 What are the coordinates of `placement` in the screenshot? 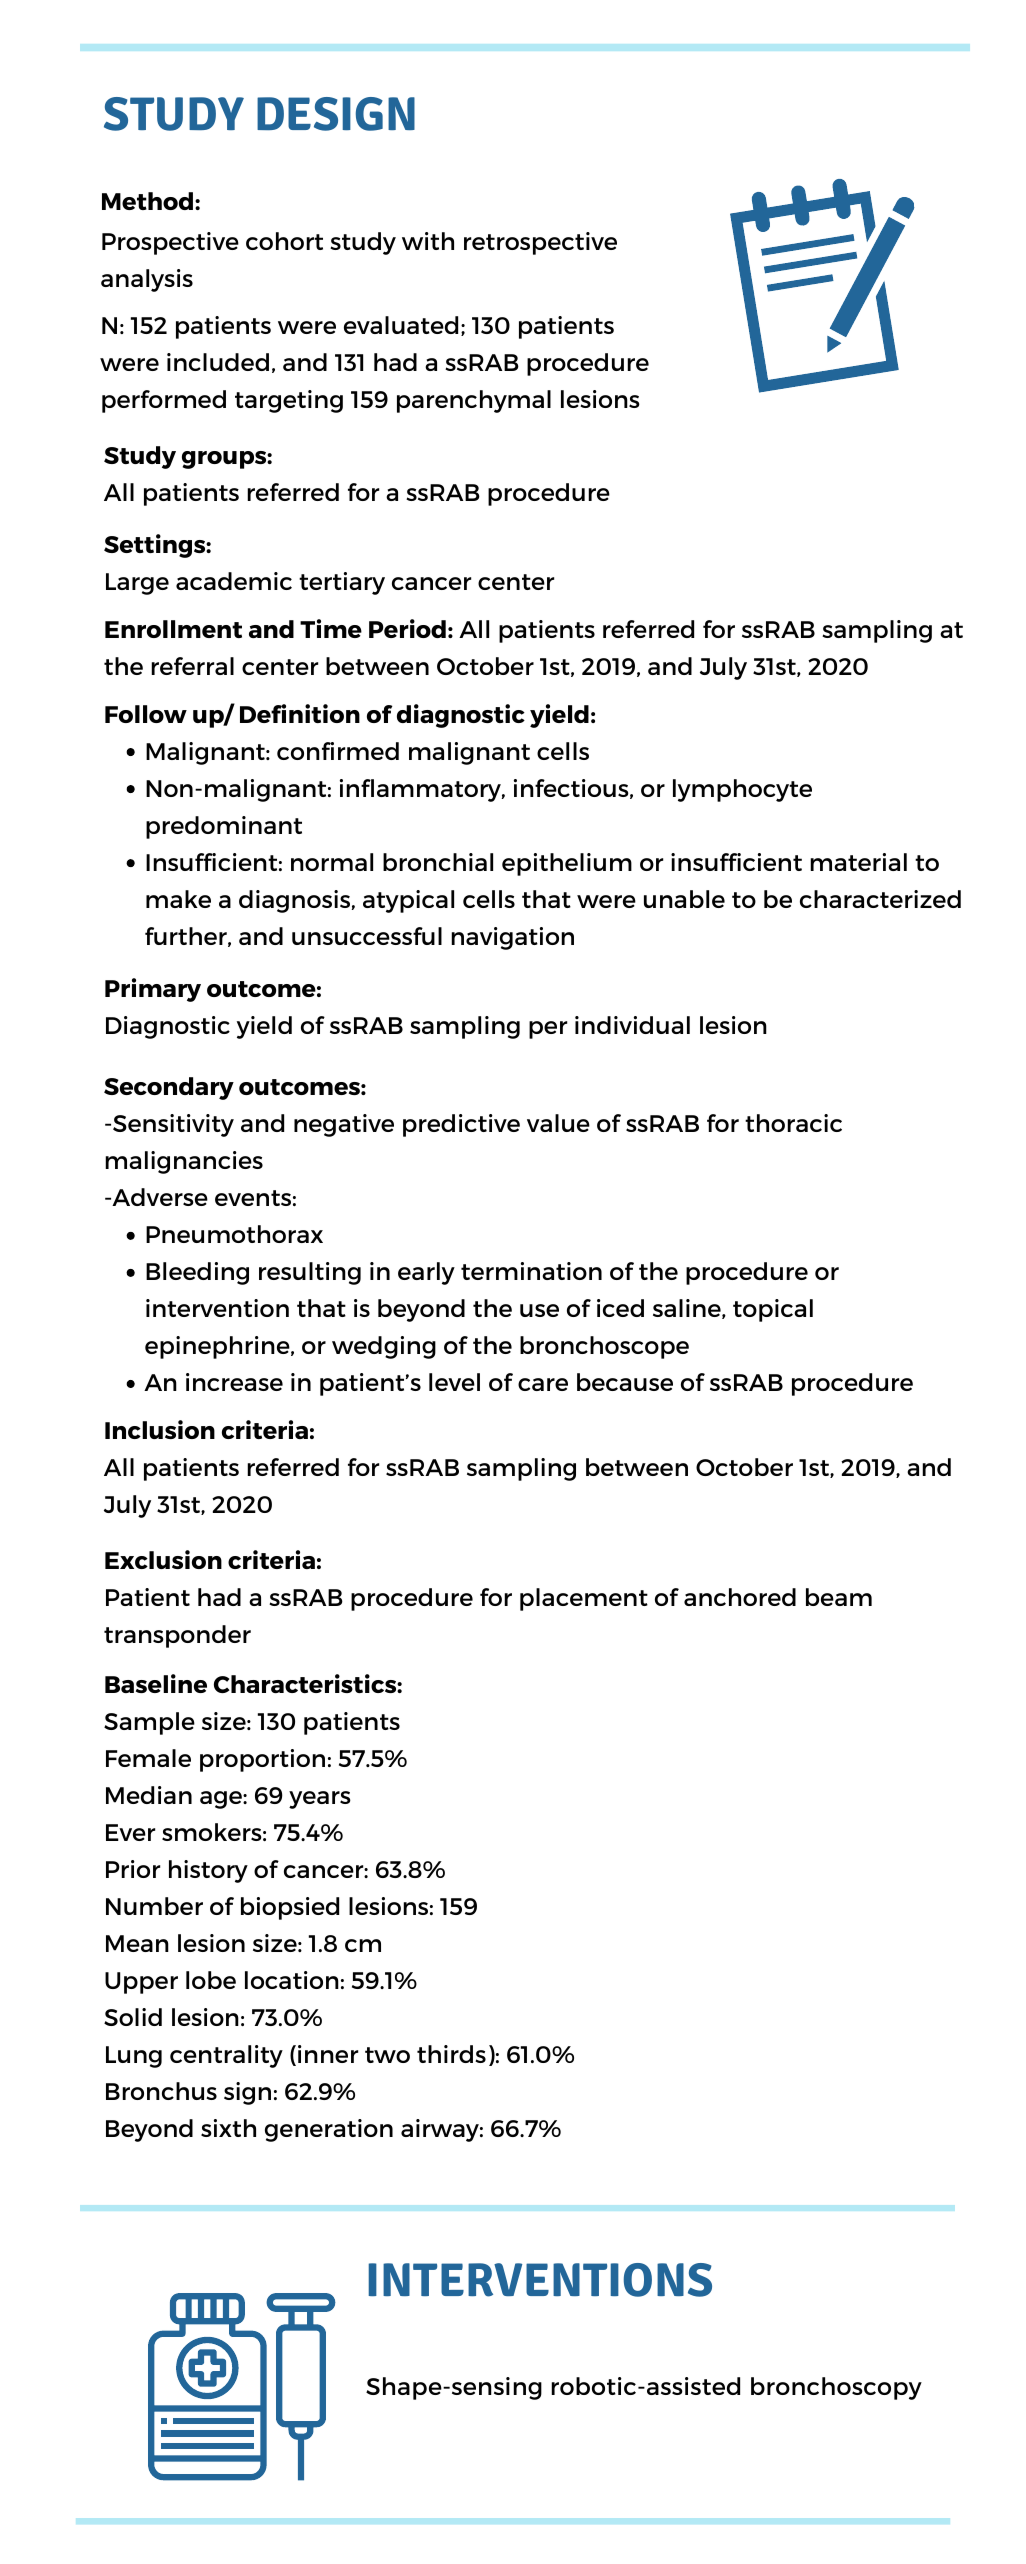 It's located at (584, 1599).
